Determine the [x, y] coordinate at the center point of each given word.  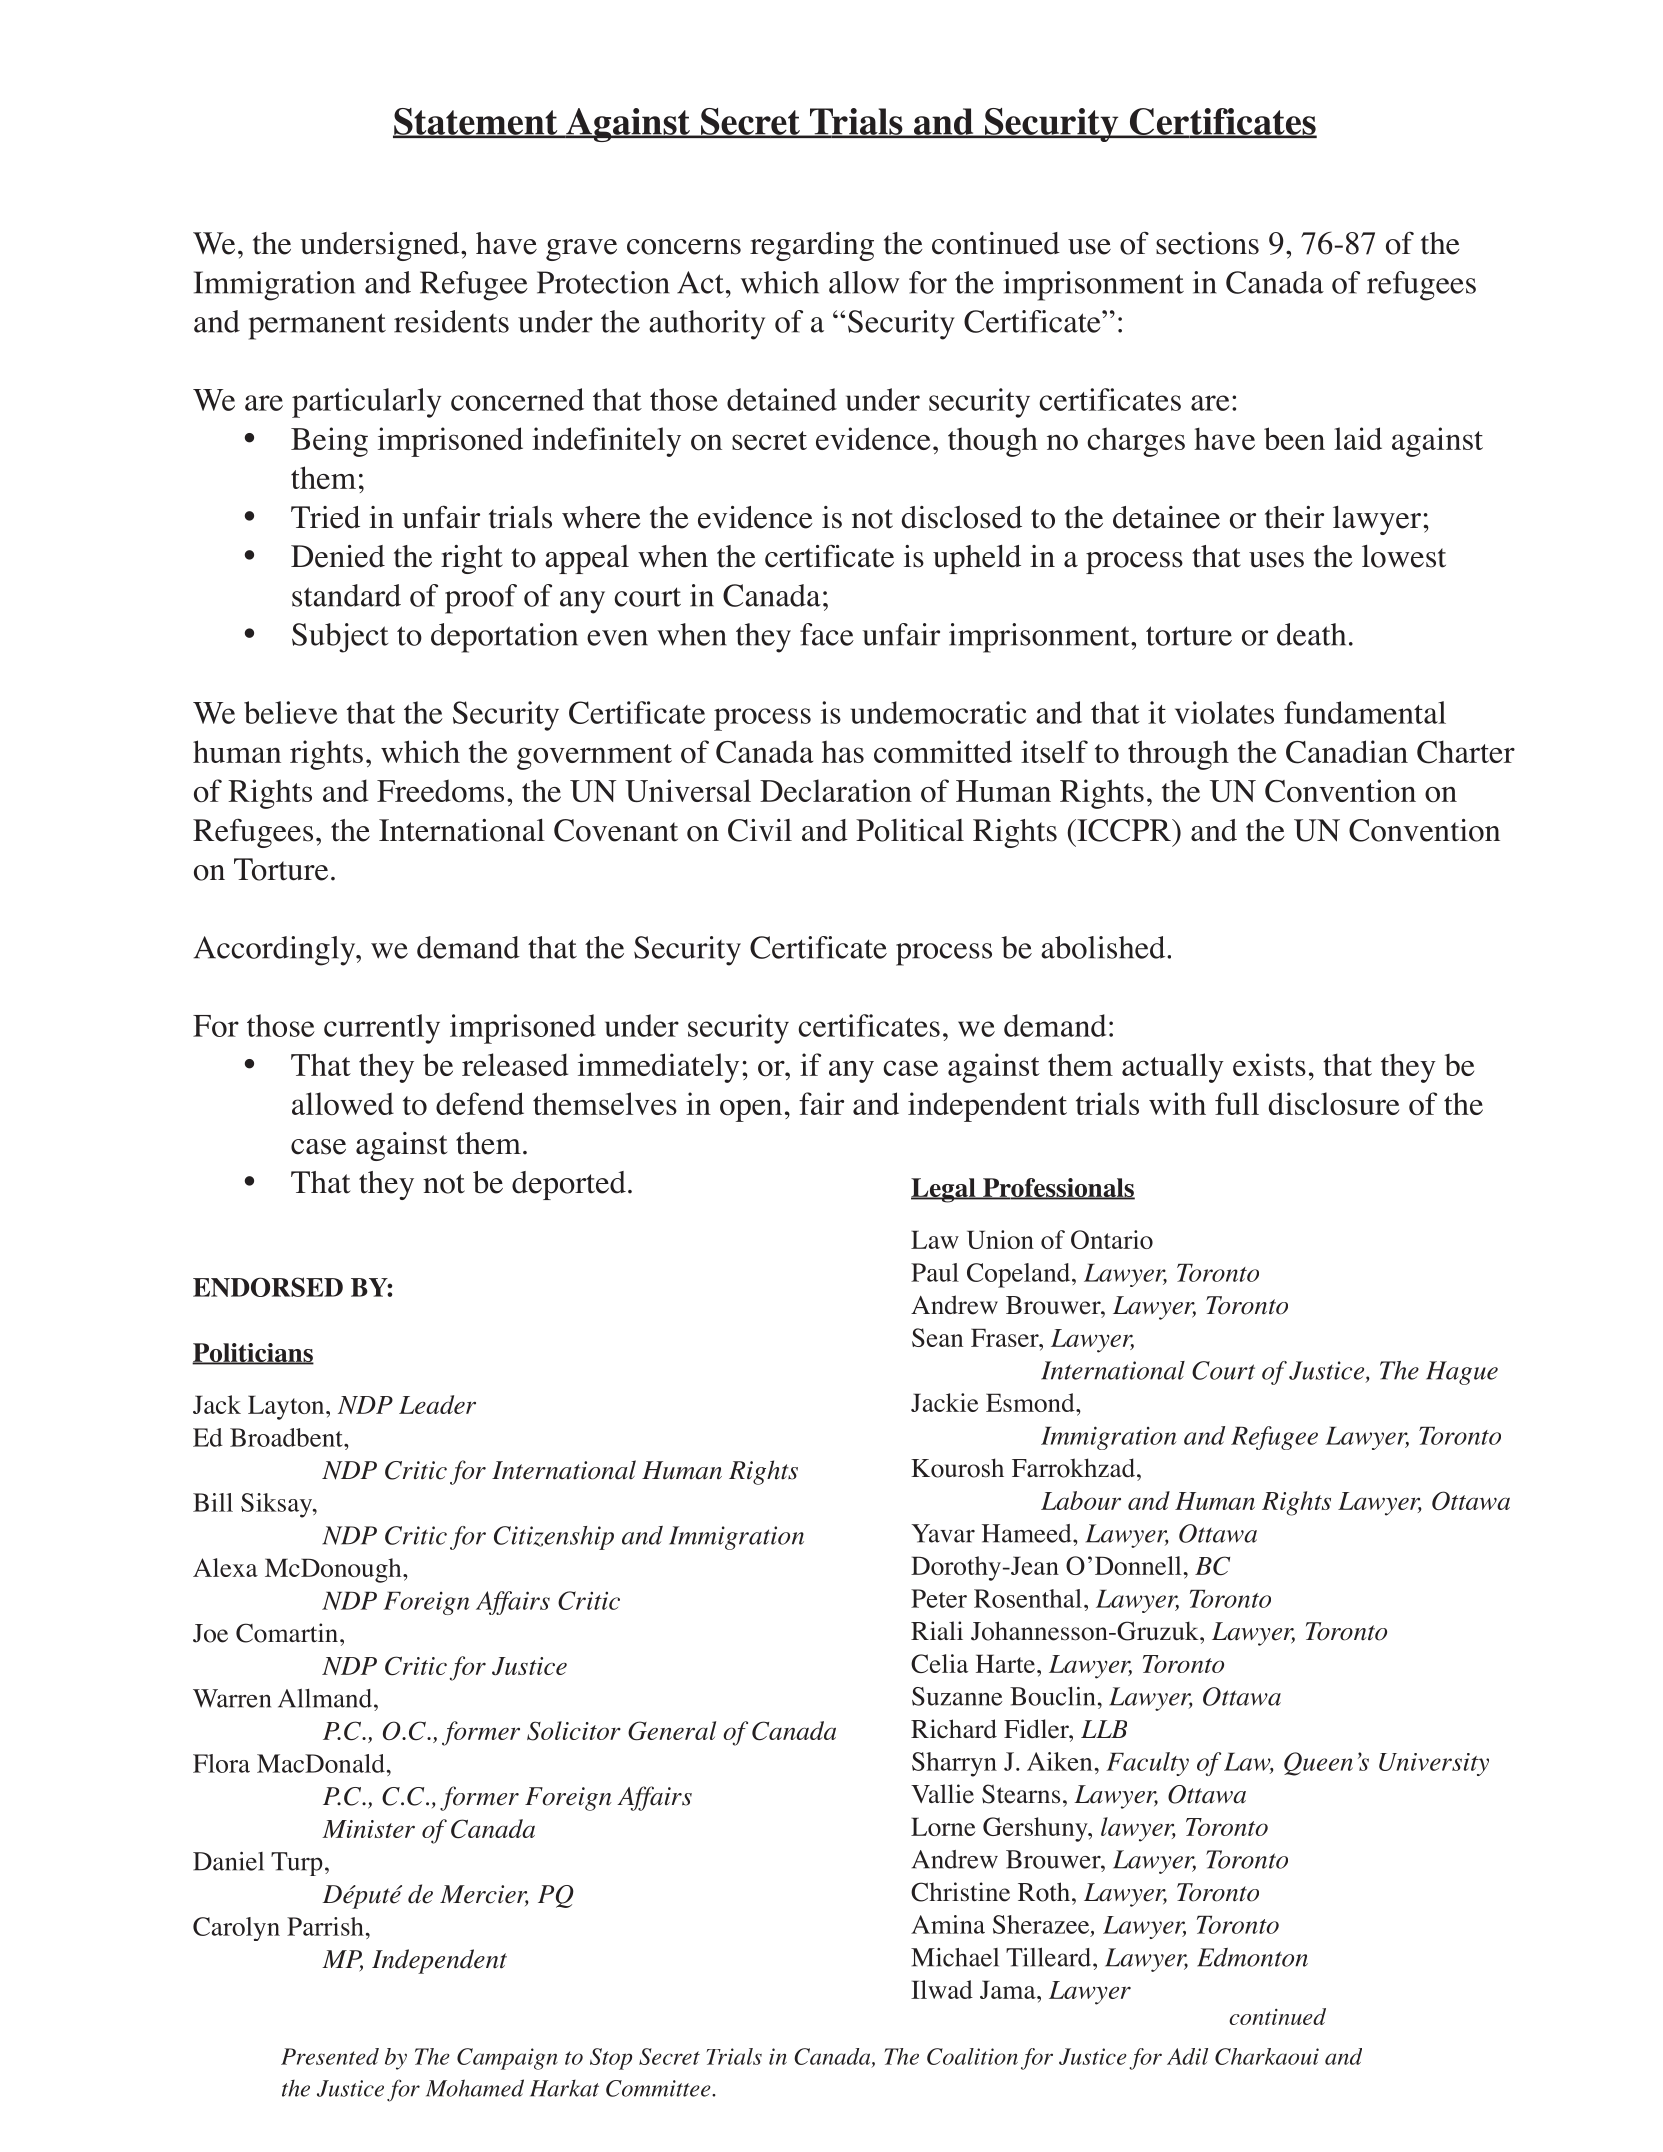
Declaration [836, 791]
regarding [812, 246]
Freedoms [440, 791]
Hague [1462, 1373]
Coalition [972, 2056]
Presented [330, 2056]
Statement [476, 122]
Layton [287, 1407]
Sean [937, 1337]
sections [1207, 243]
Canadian [1347, 752]
